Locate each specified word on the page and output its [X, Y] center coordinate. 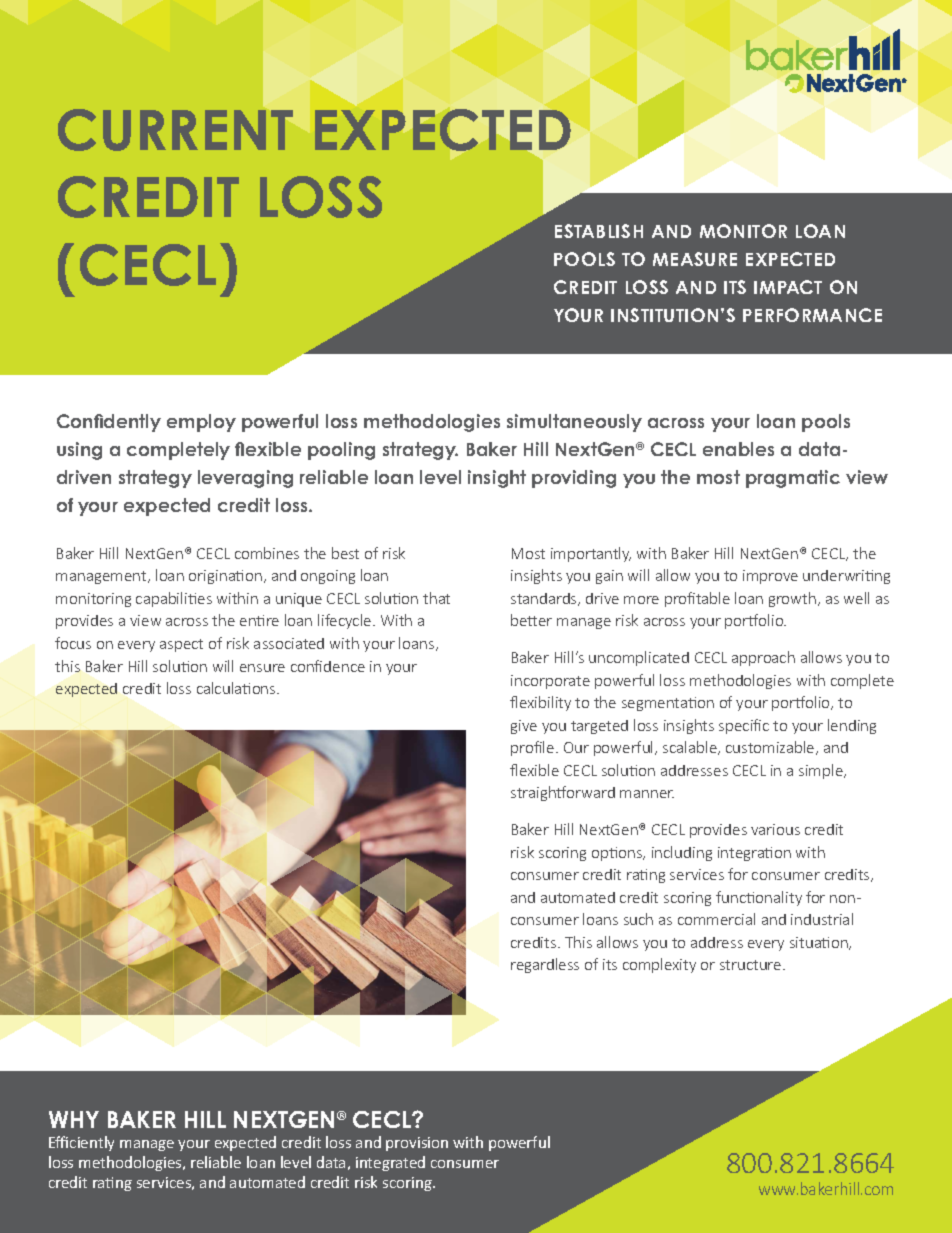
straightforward [563, 793]
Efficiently [81, 1143]
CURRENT [175, 130]
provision [417, 1144]
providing [574, 479]
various [775, 829]
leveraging [245, 479]
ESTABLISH [599, 231]
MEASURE [695, 259]
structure [752, 965]
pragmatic [793, 479]
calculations [237, 688]
